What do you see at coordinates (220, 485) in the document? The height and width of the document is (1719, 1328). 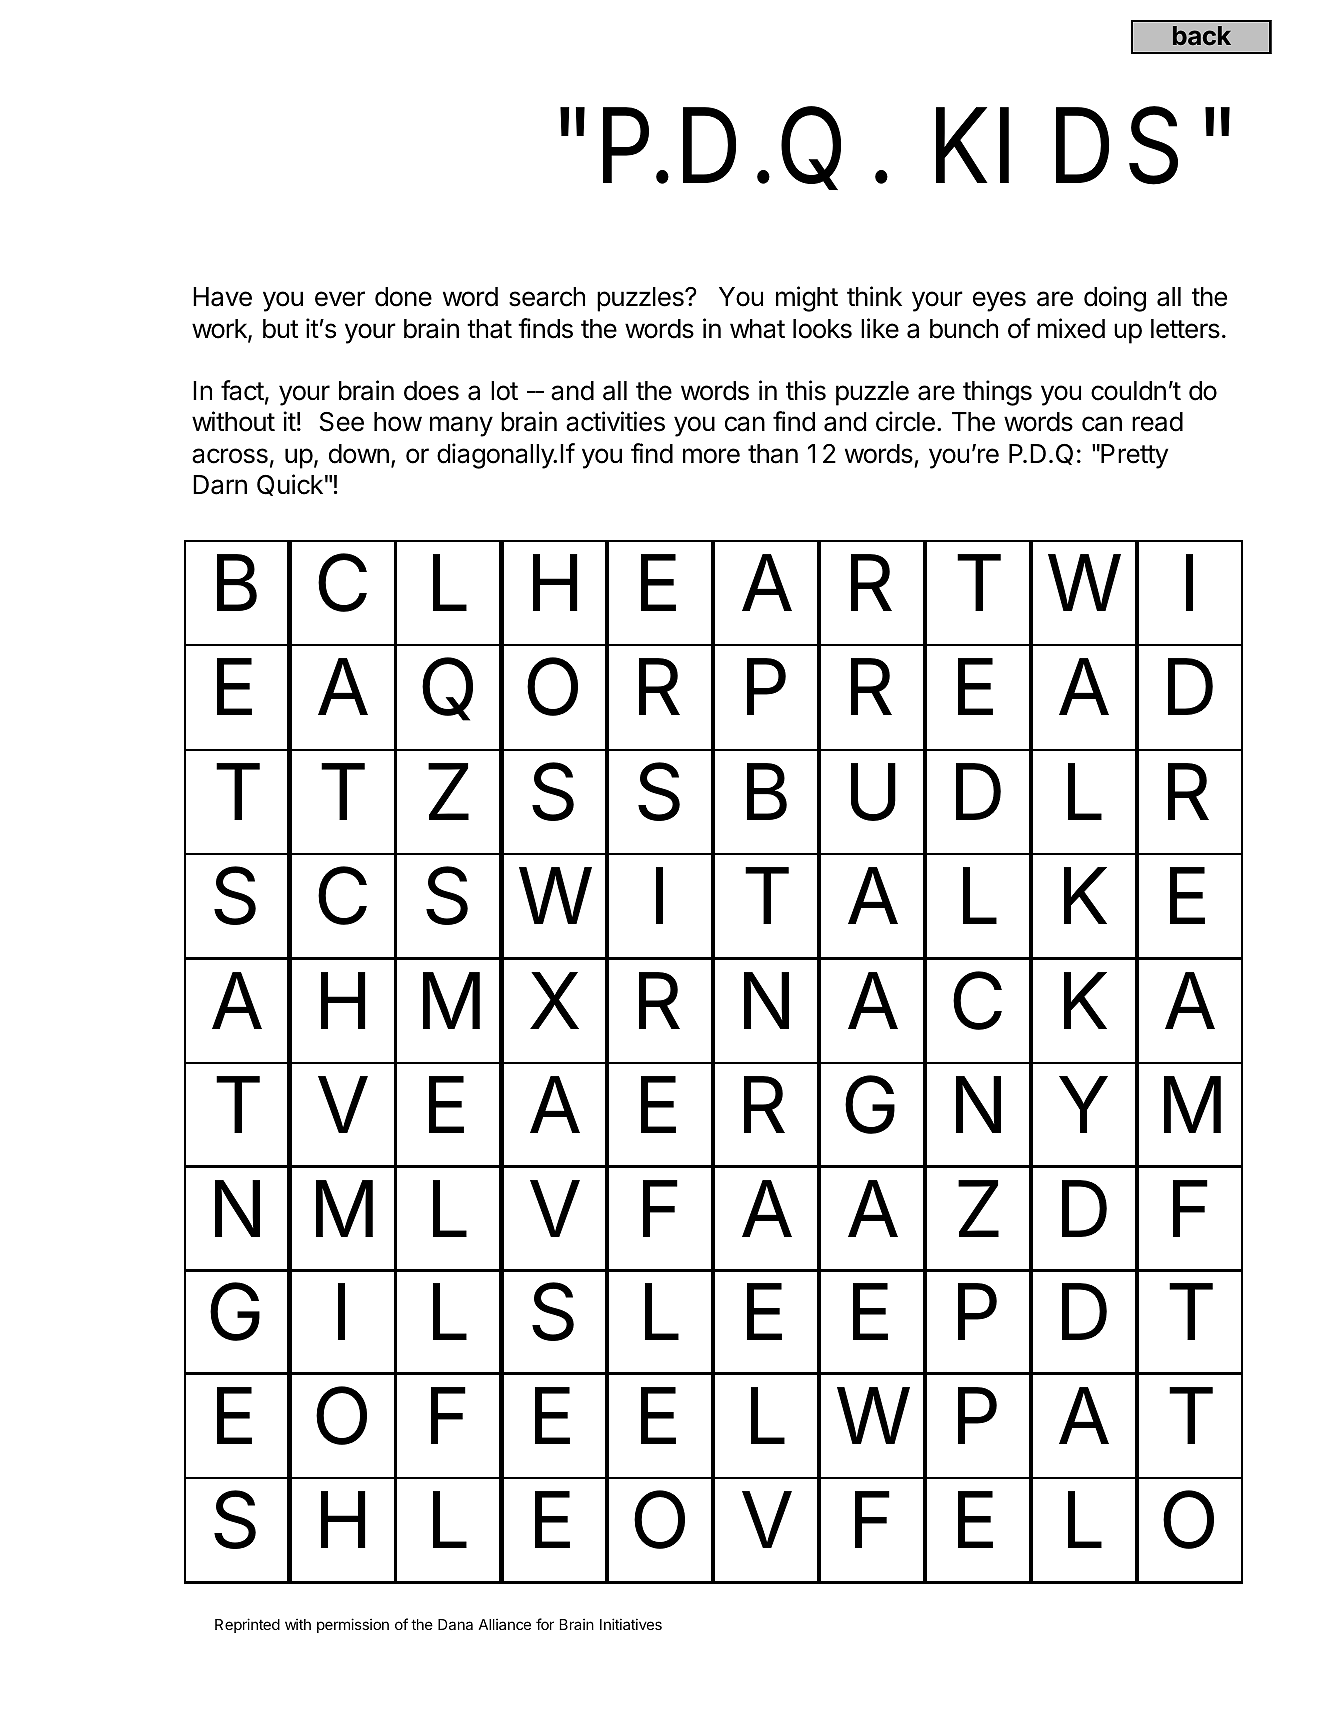 I see `Darn` at bounding box center [220, 485].
